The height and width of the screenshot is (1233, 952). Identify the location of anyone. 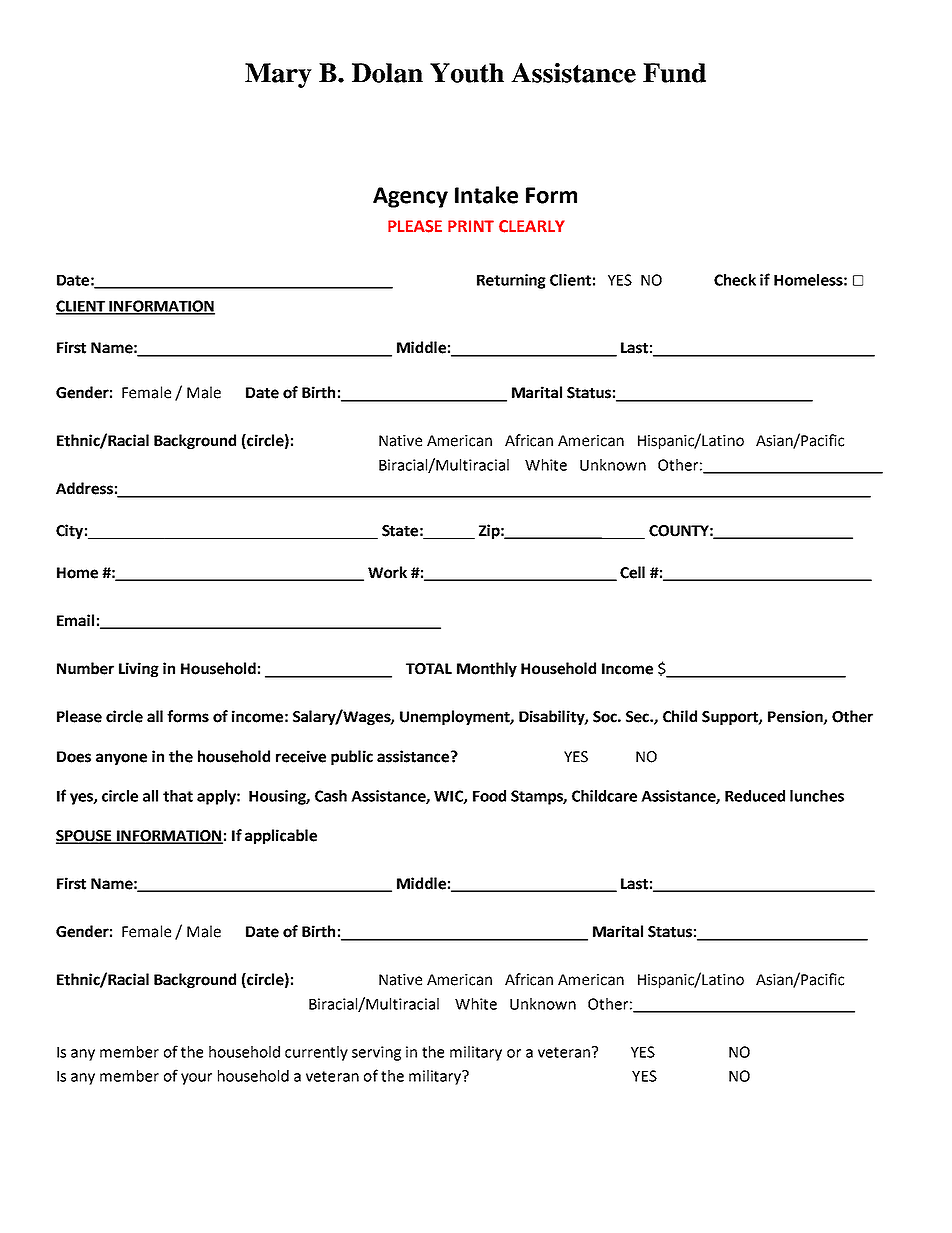
(121, 759).
